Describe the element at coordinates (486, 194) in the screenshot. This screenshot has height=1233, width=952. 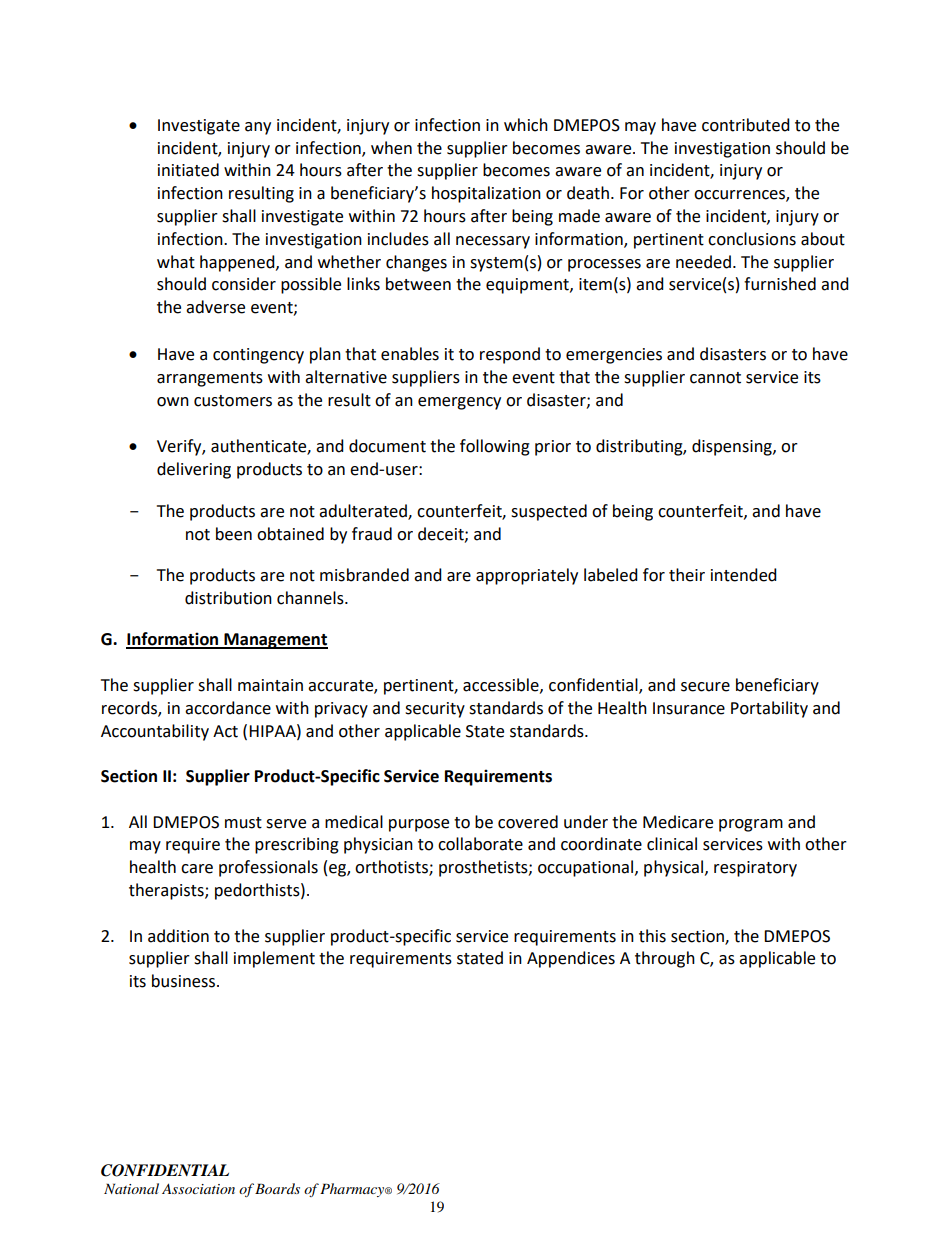
I see `hospitalization` at that location.
